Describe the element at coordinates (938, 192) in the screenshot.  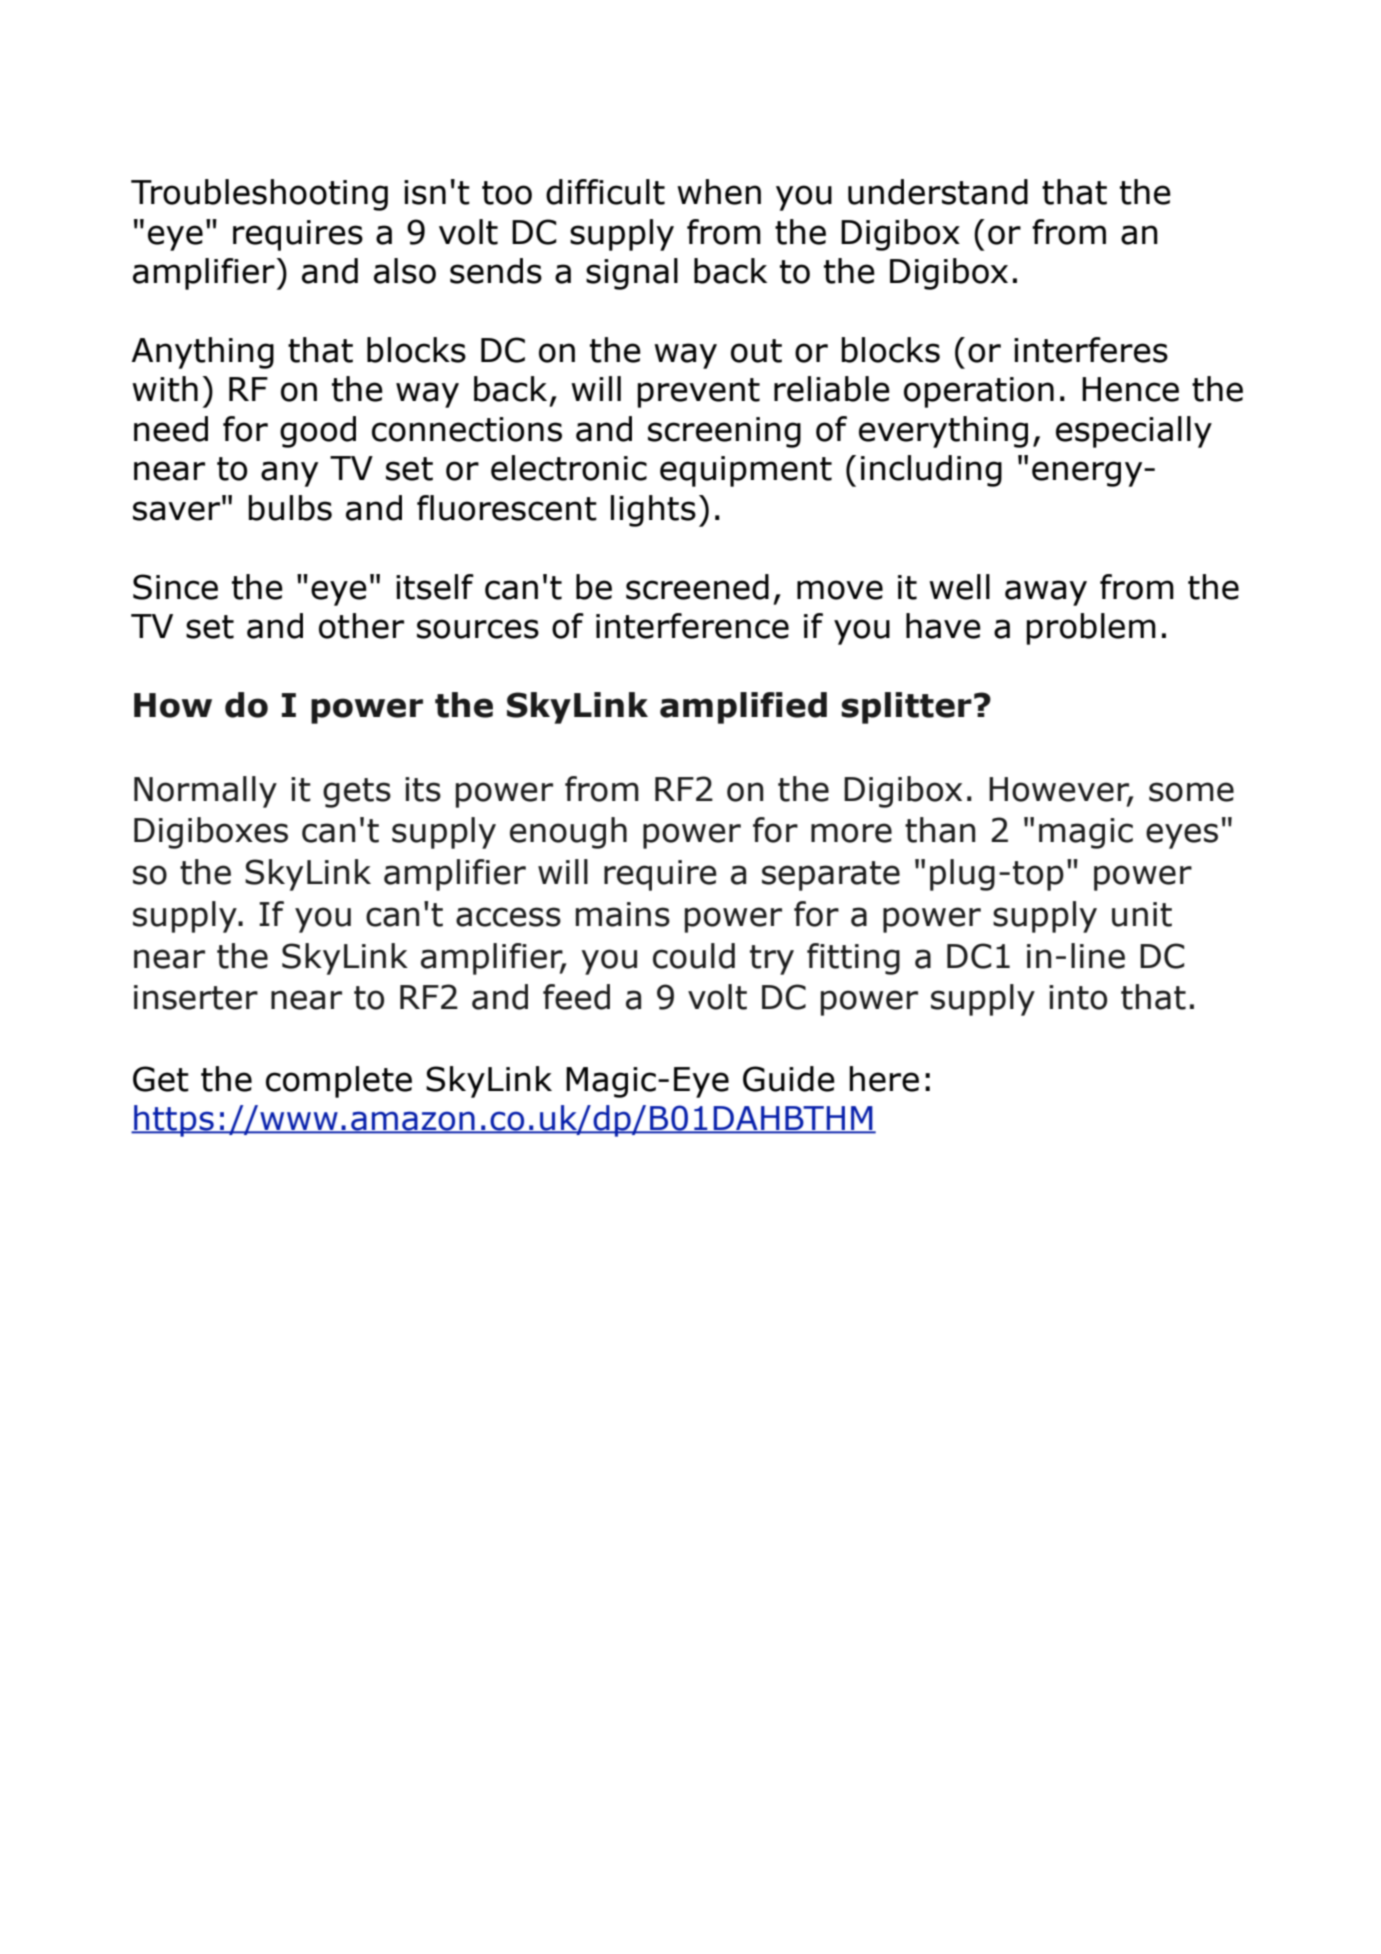
I see `understand` at that location.
